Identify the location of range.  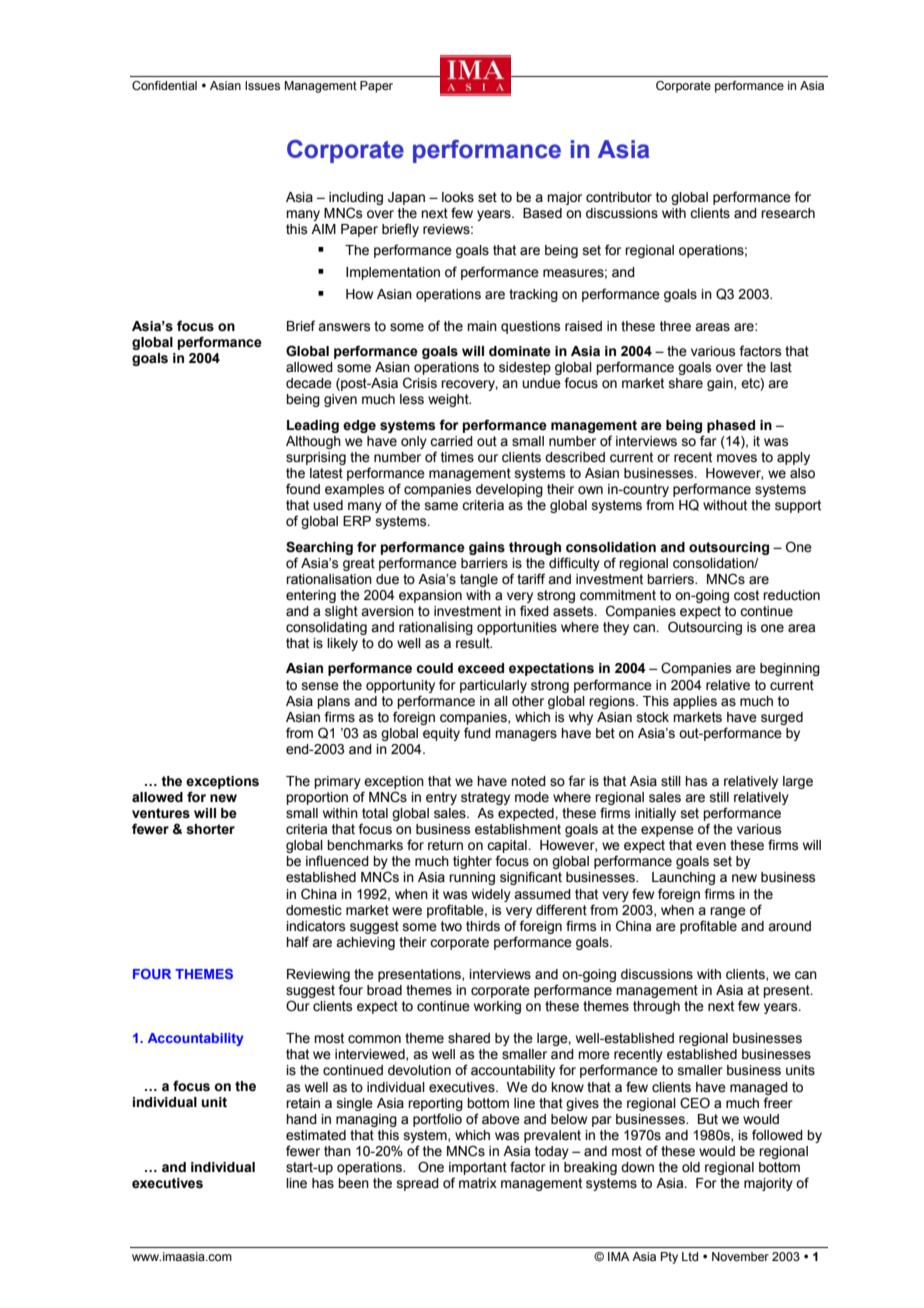
(728, 912).
